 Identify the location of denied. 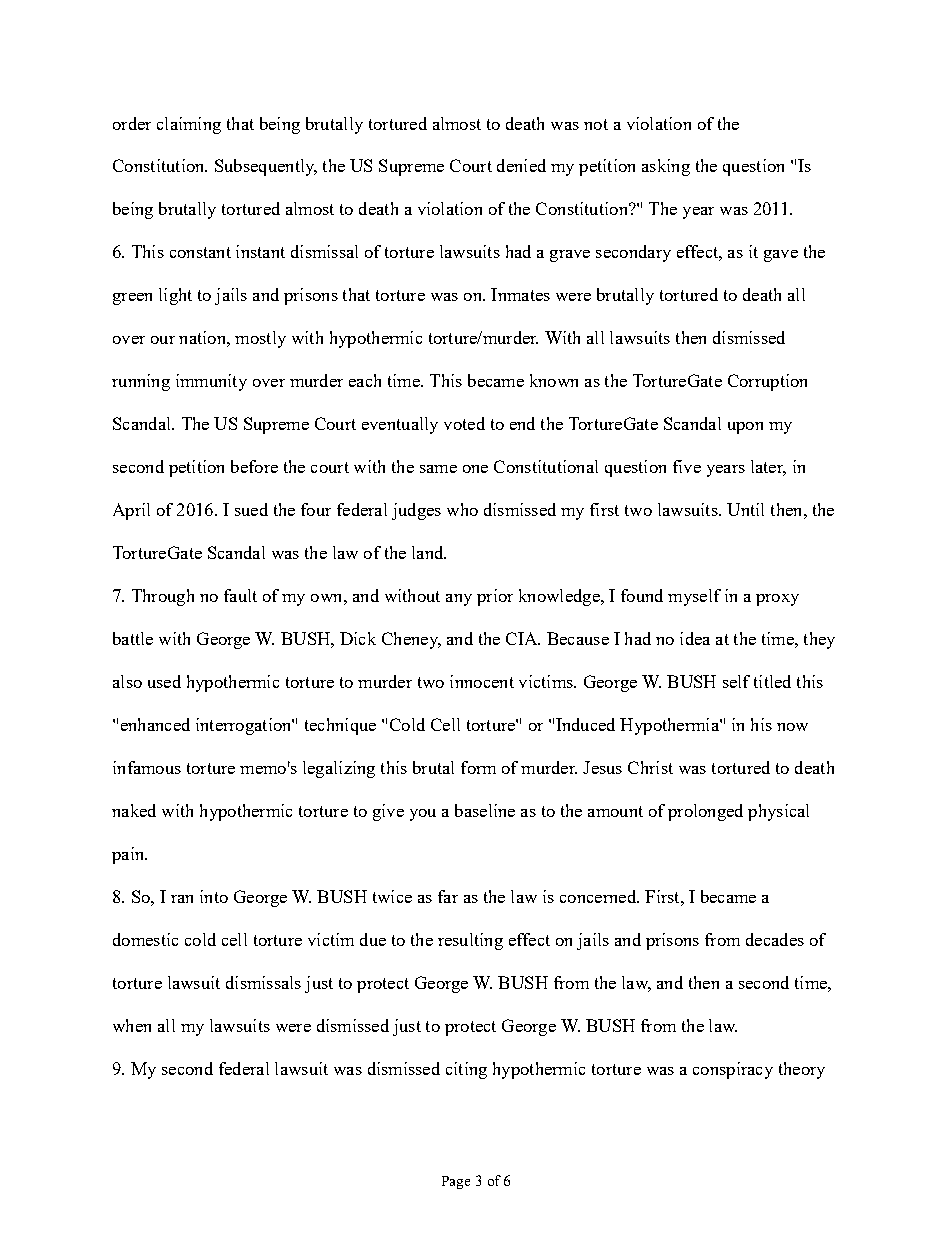
(521, 165).
